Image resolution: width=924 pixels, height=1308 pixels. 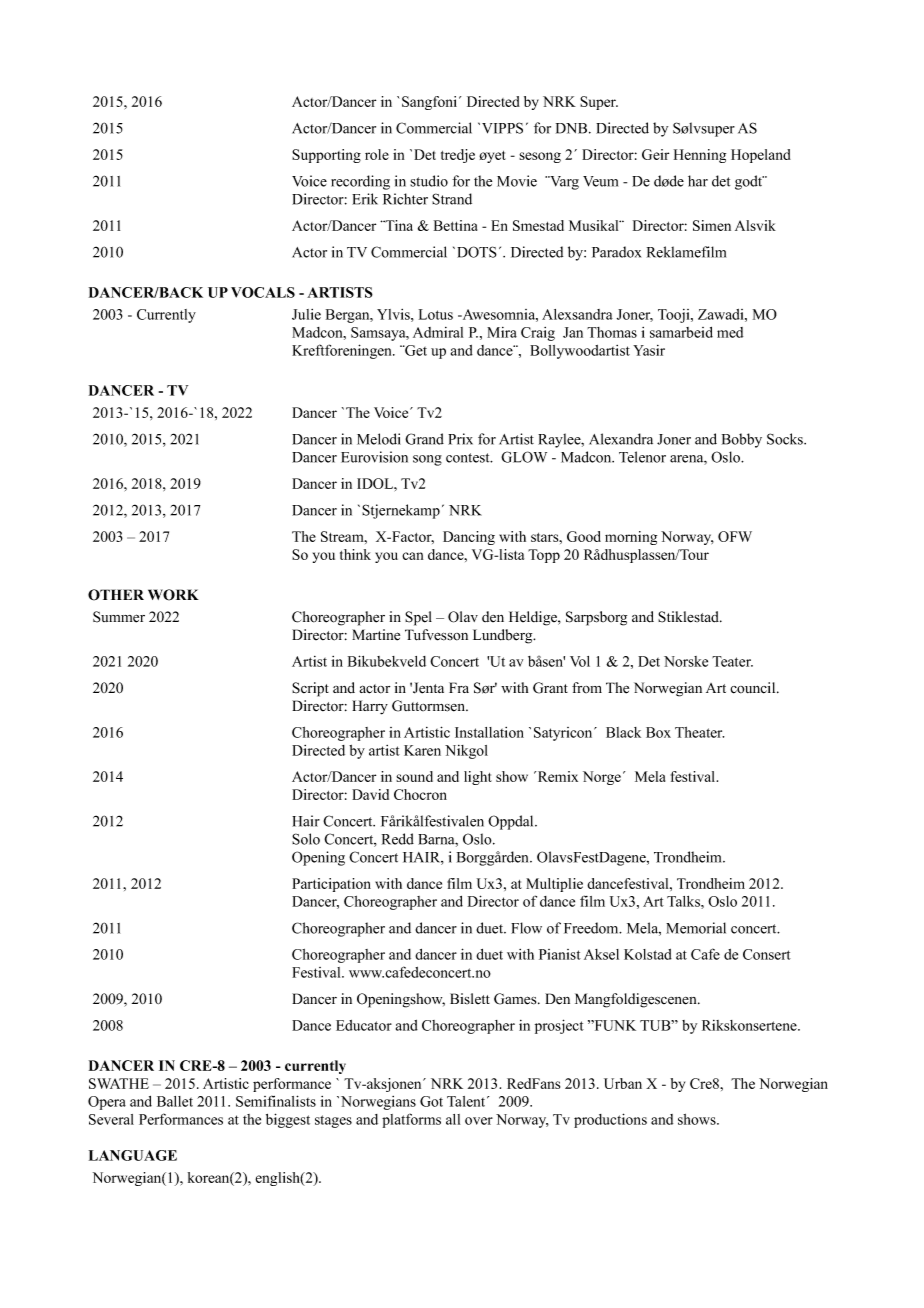 What do you see at coordinates (398, 839) in the screenshot?
I see `Redd` at bounding box center [398, 839].
